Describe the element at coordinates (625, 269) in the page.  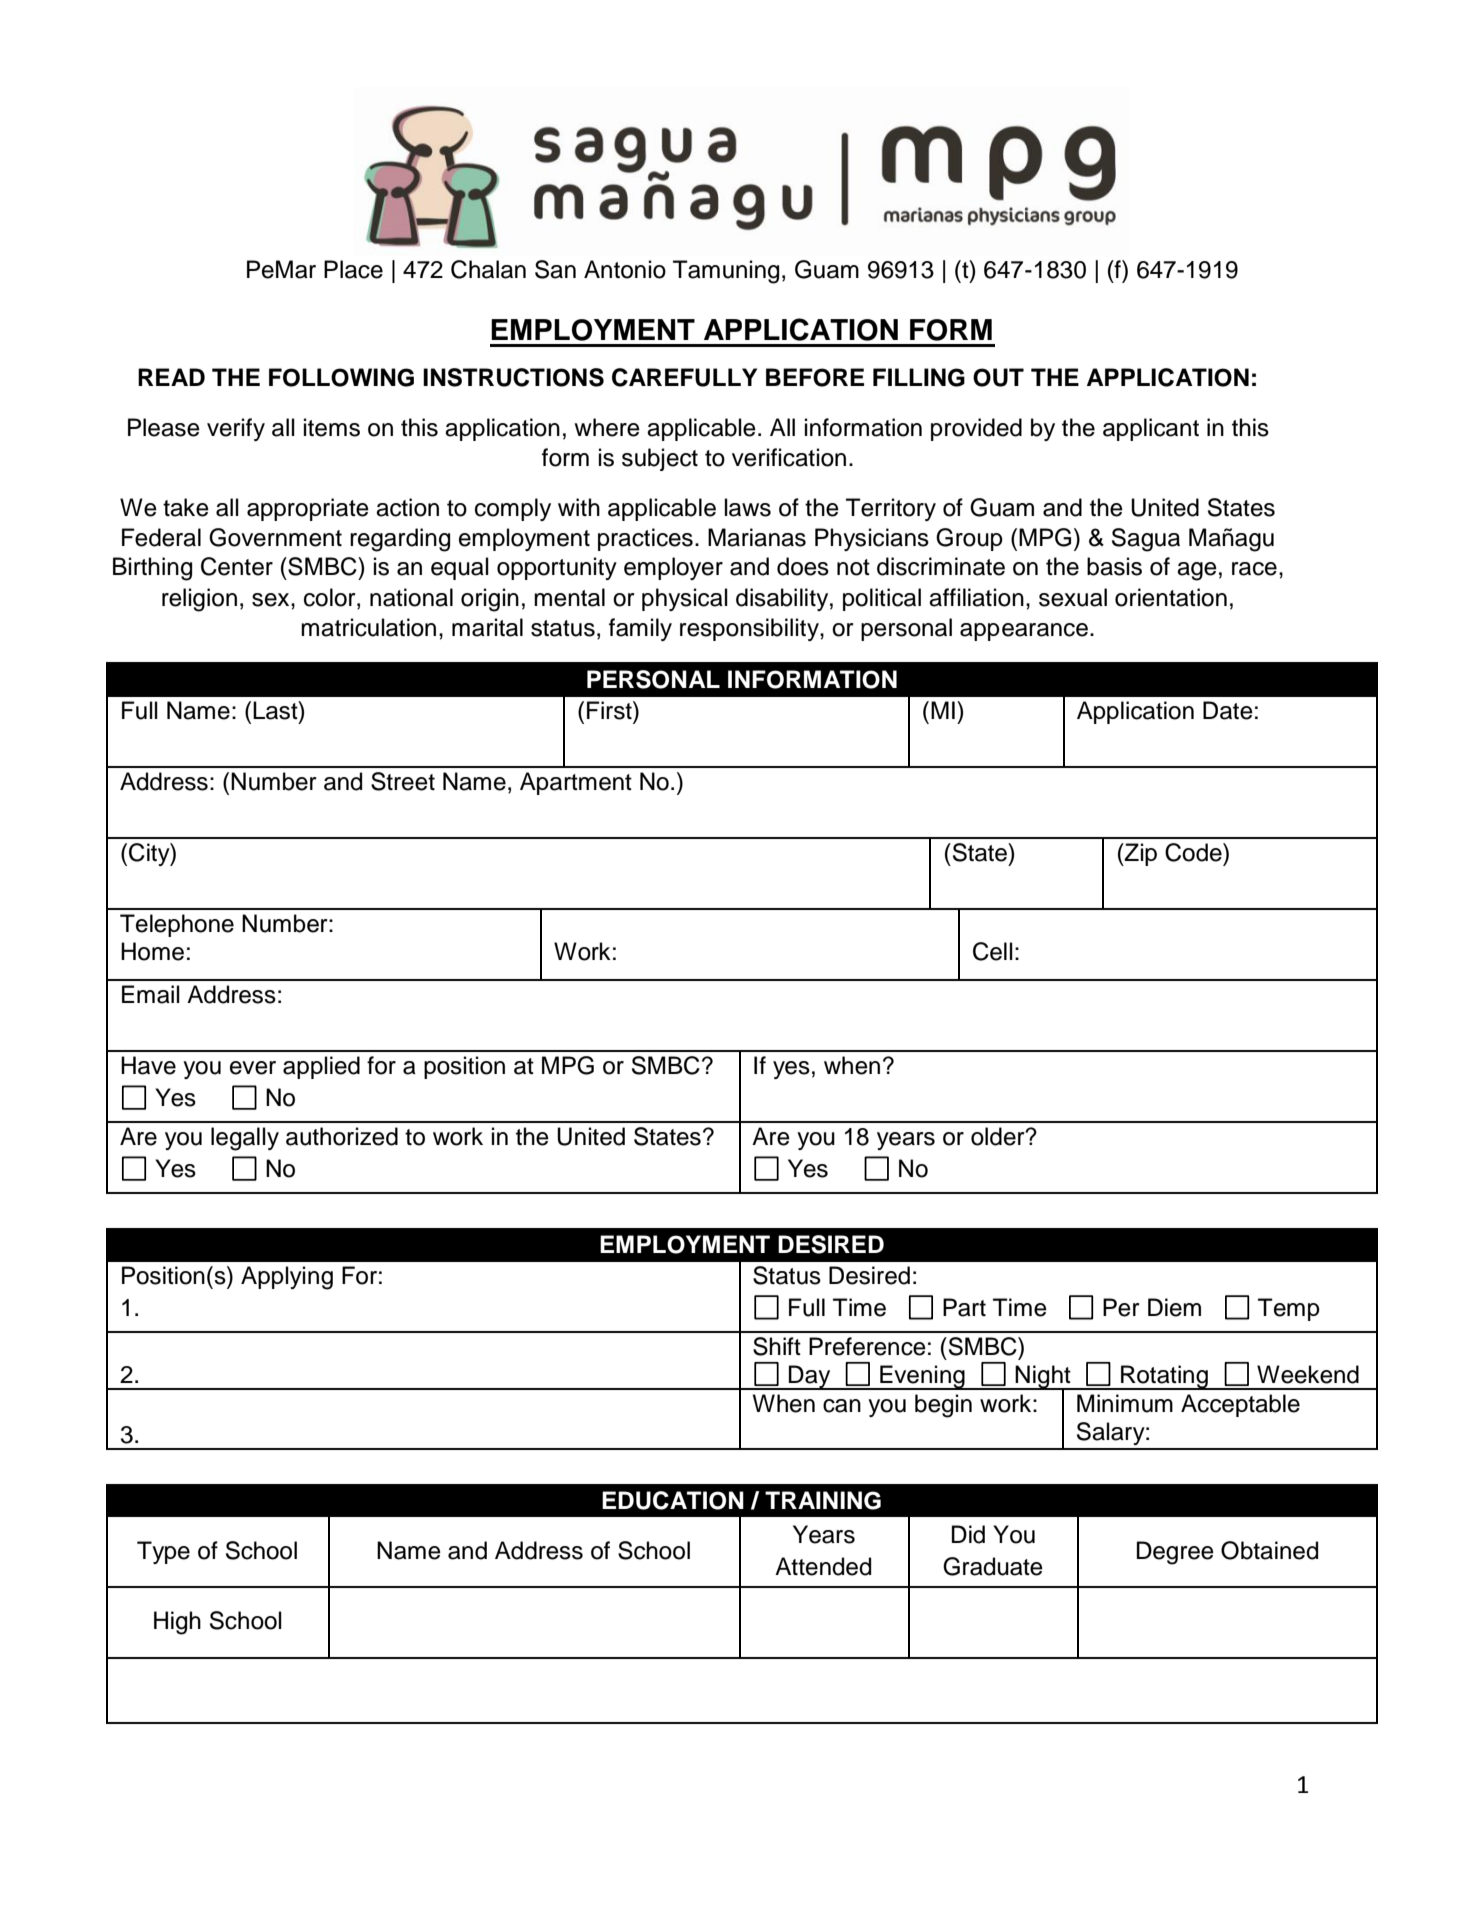
I see `Antonio` at that location.
